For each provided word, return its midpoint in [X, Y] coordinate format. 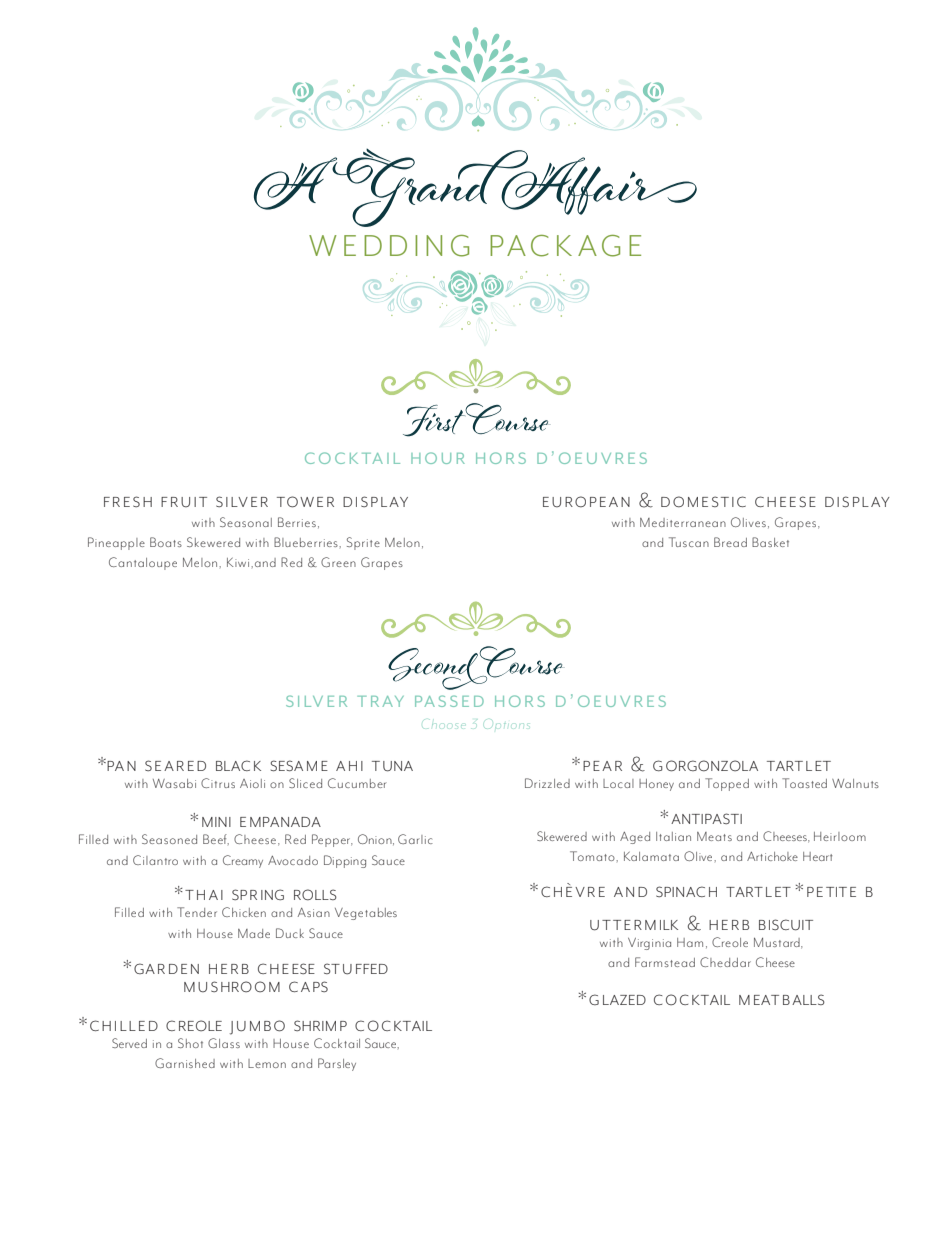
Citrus [218, 783]
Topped [727, 784]
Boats [166, 542]
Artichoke [772, 856]
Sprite [363, 543]
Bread [730, 542]
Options [506, 726]
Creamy [243, 861]
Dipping [345, 861]
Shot [190, 1043]
